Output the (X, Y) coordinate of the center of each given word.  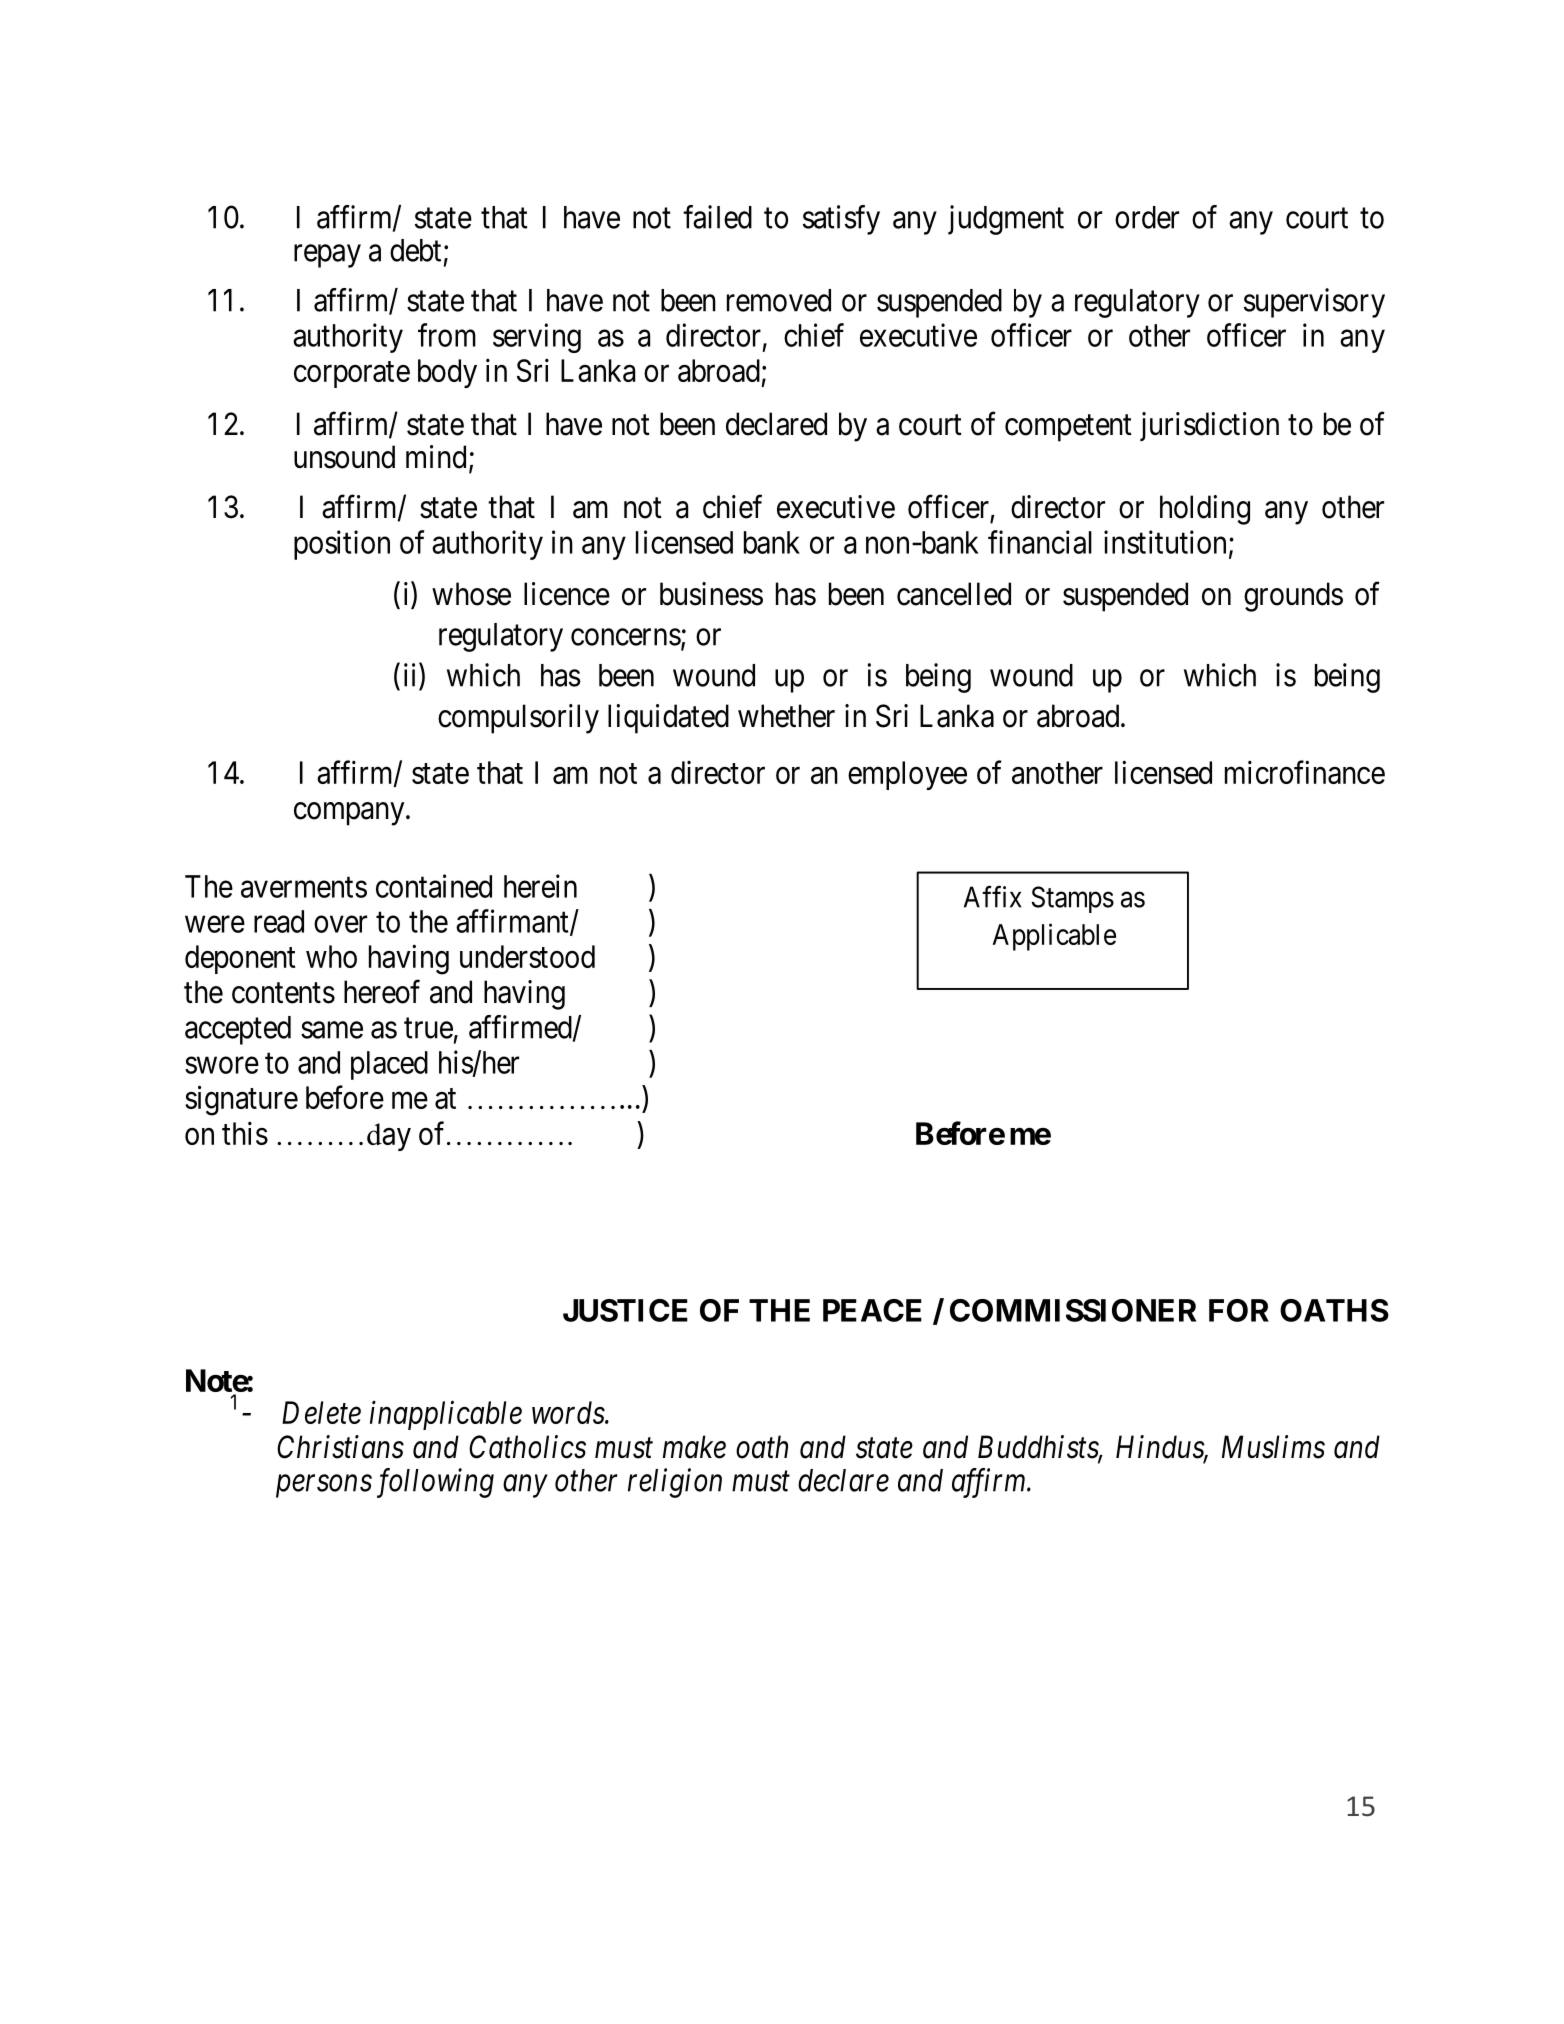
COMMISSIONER (1073, 1310)
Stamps (1073, 899)
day (389, 1137)
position (342, 545)
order (1147, 217)
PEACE (872, 1310)
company (350, 814)
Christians (340, 1447)
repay (327, 256)
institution (1165, 542)
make (694, 1447)
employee (907, 775)
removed (779, 300)
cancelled (954, 594)
